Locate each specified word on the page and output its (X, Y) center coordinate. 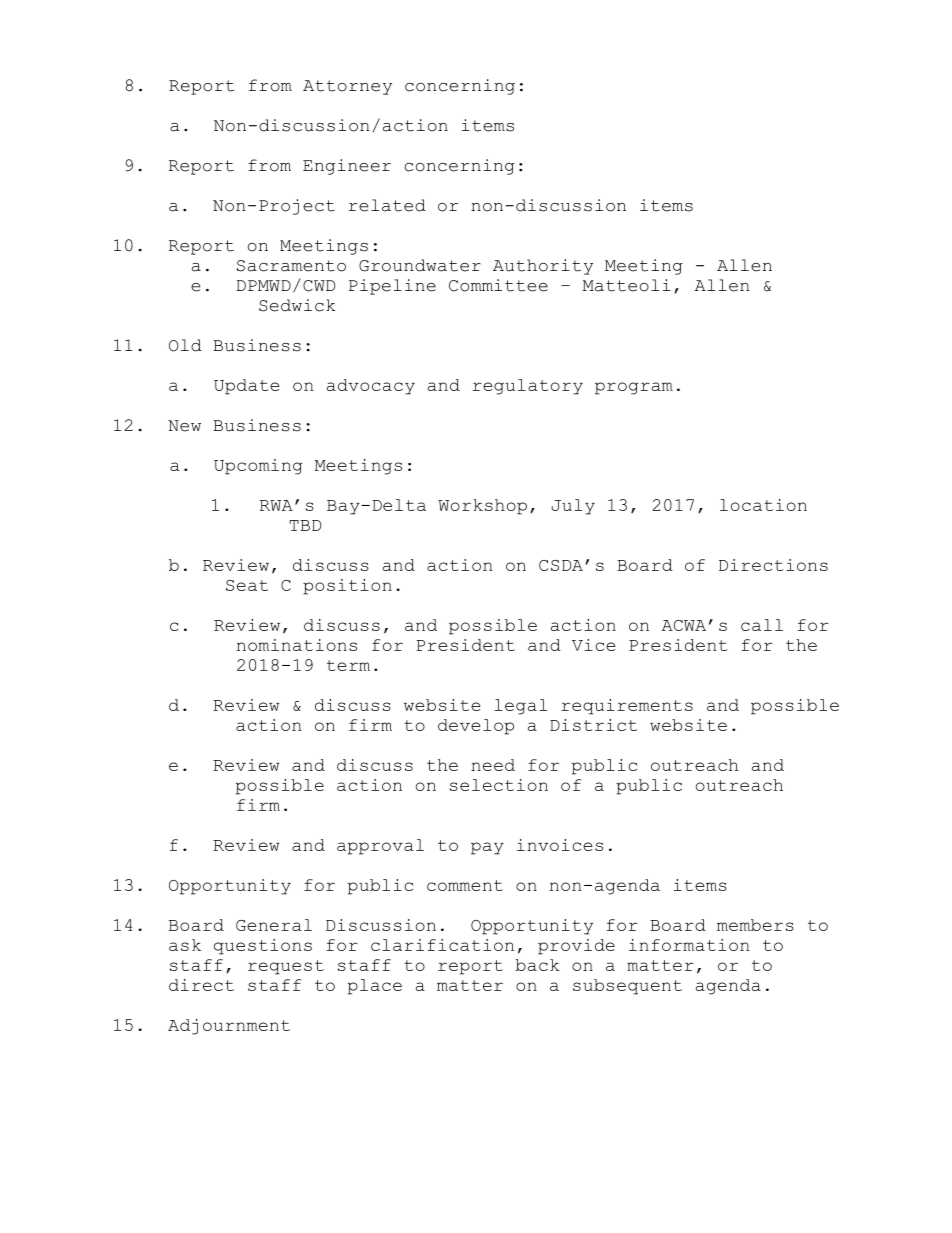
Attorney (347, 87)
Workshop (482, 507)
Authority (543, 267)
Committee (498, 285)
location (763, 505)
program (634, 388)
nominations (297, 645)
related (387, 205)
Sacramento (291, 266)
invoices (560, 845)
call (762, 625)
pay (487, 848)
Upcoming (258, 467)
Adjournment (229, 1027)
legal (521, 707)
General (274, 925)
